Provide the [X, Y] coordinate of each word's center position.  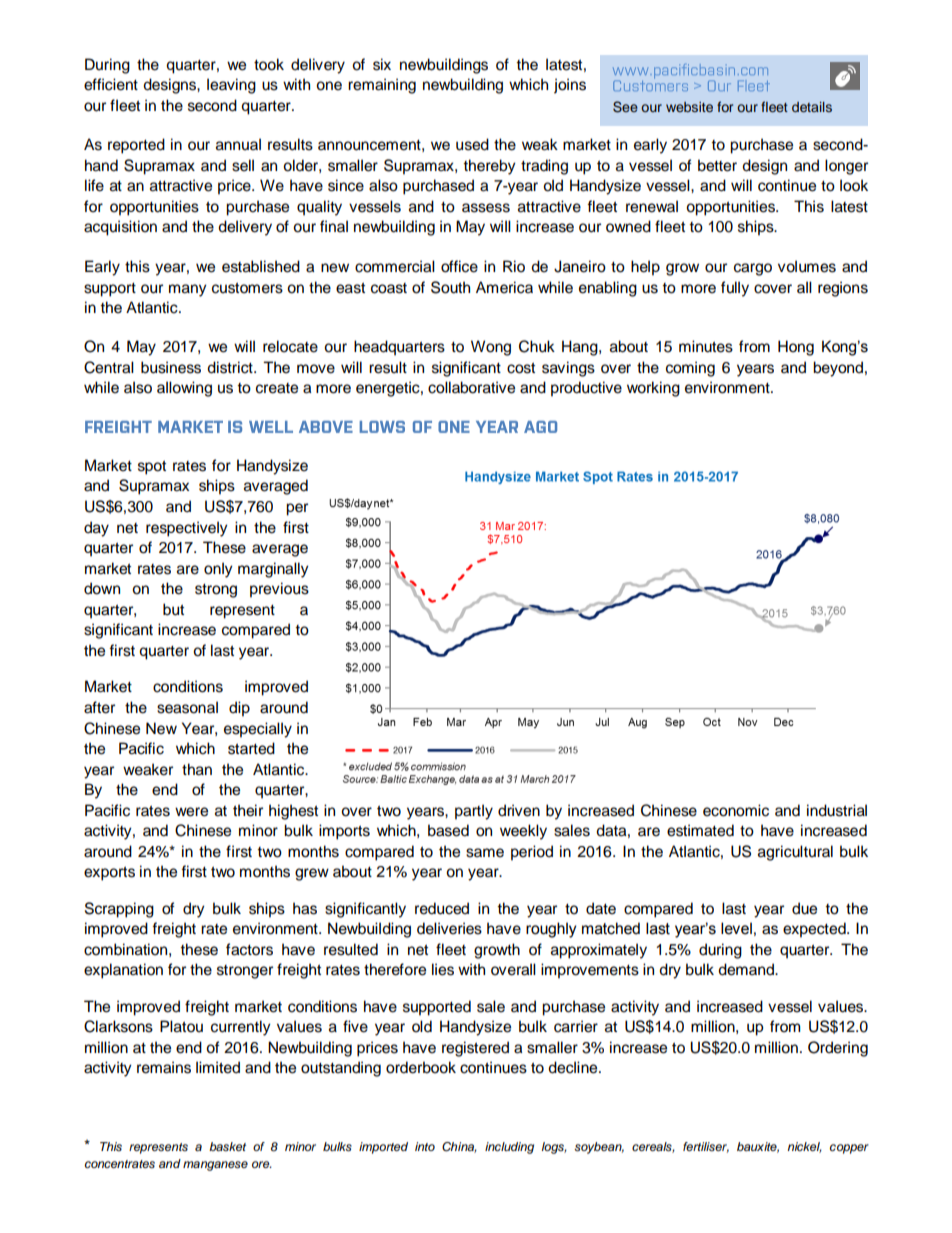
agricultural [795, 853]
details [812, 107]
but [173, 609]
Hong [796, 348]
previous [279, 590]
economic [736, 810]
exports [109, 873]
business [171, 367]
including [509, 1148]
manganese [215, 1166]
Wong [491, 348]
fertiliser [706, 1147]
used [472, 144]
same [485, 853]
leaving [231, 86]
